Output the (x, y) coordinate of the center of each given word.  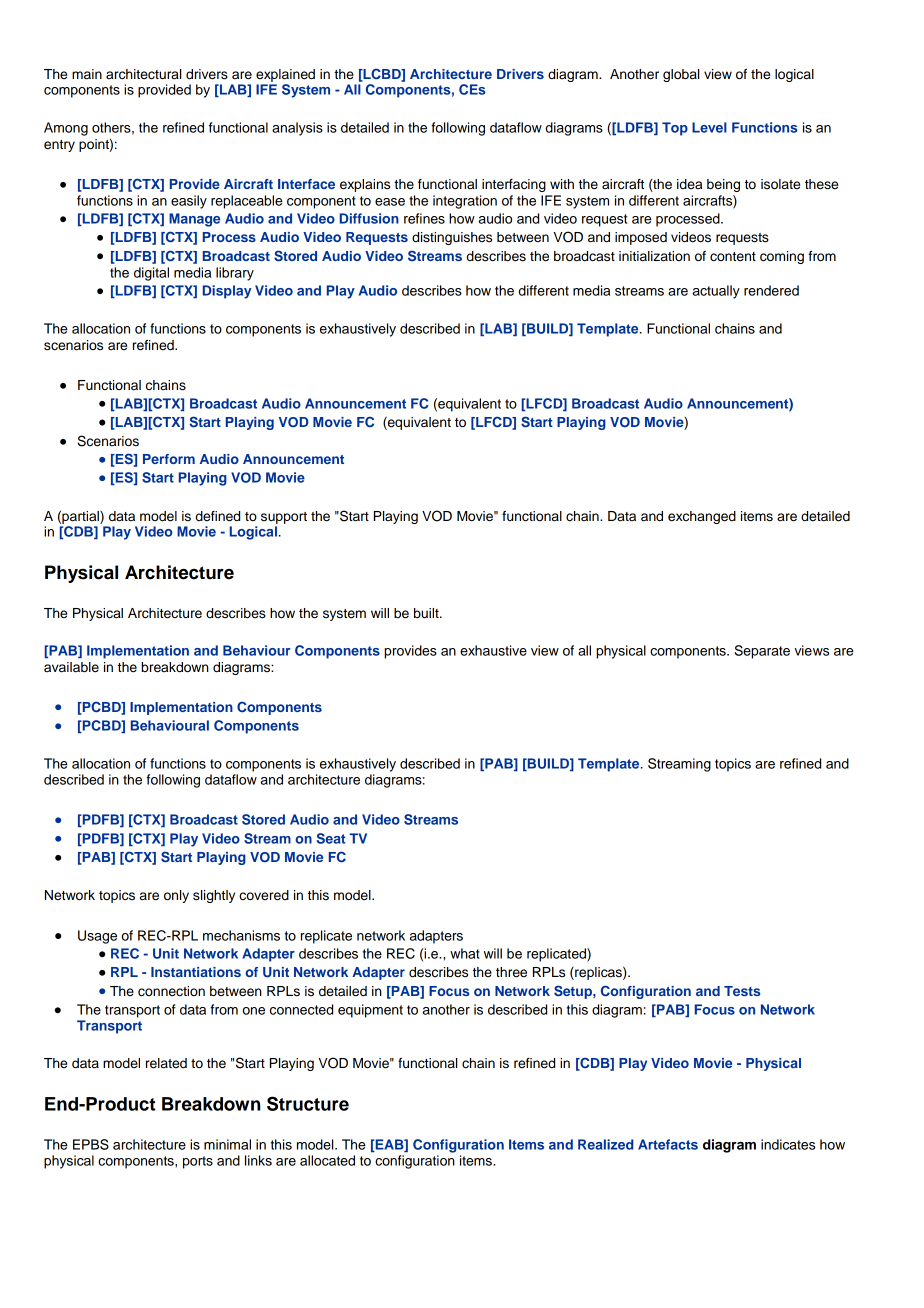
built (427, 613)
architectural (143, 74)
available (71, 667)
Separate (762, 652)
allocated (327, 1160)
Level (709, 127)
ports (198, 1162)
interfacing (514, 185)
